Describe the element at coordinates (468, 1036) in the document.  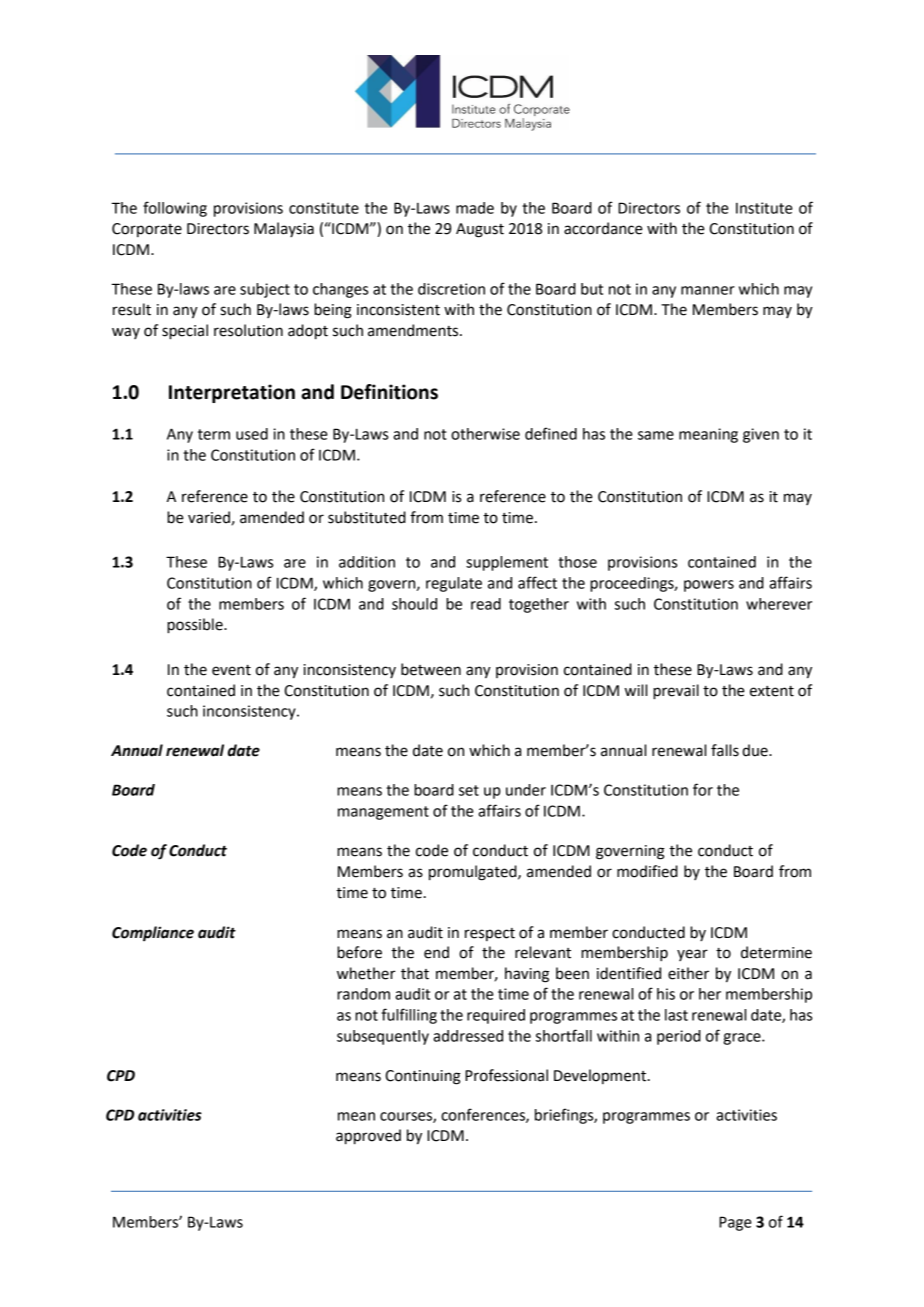
I see `addressed` at that location.
